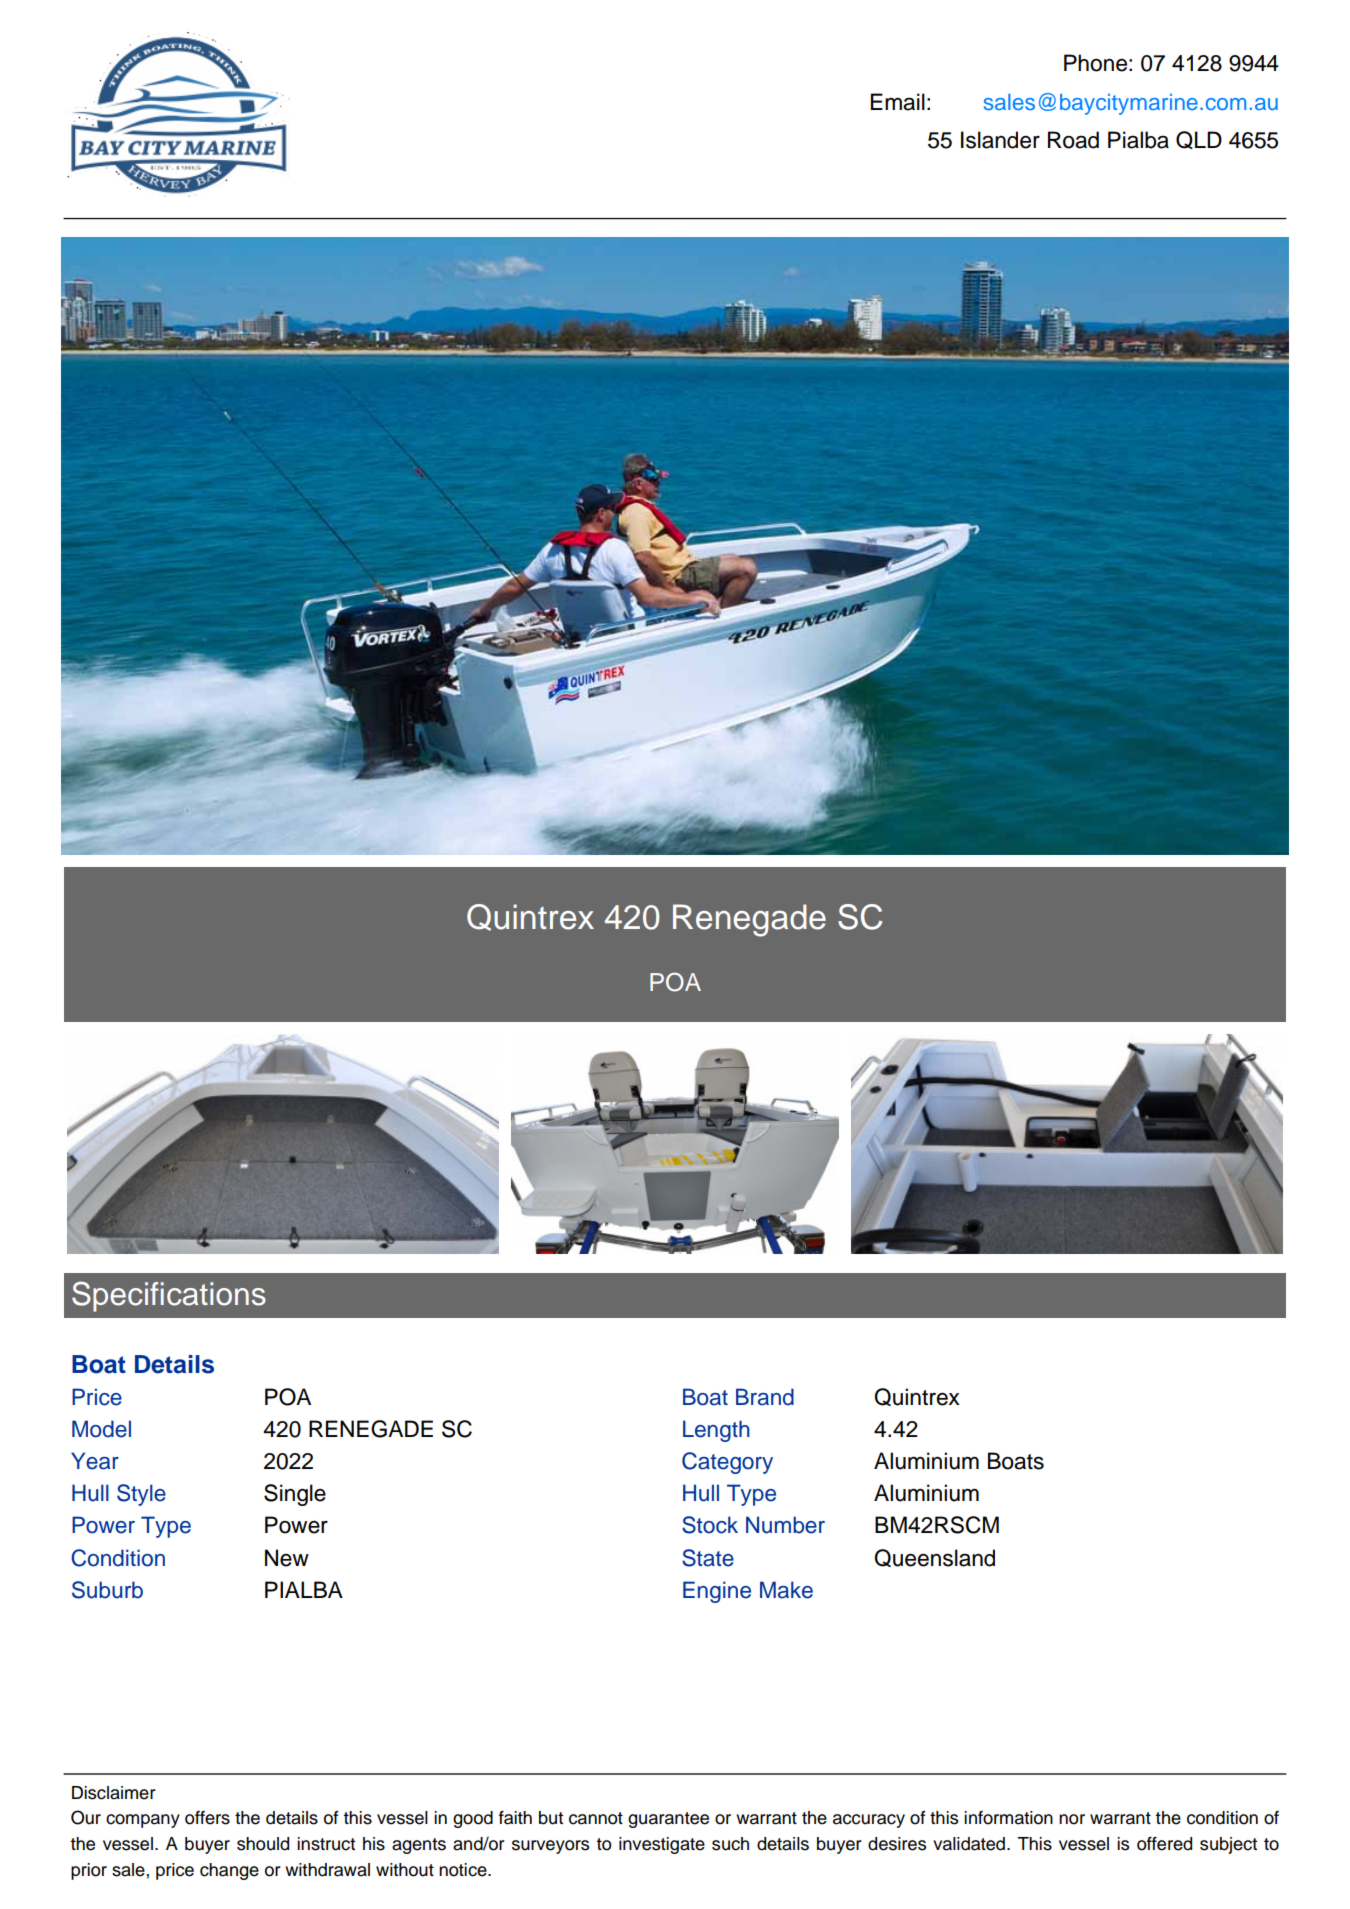 The image size is (1350, 1909). What do you see at coordinates (1073, 140) in the image?
I see `Road` at bounding box center [1073, 140].
